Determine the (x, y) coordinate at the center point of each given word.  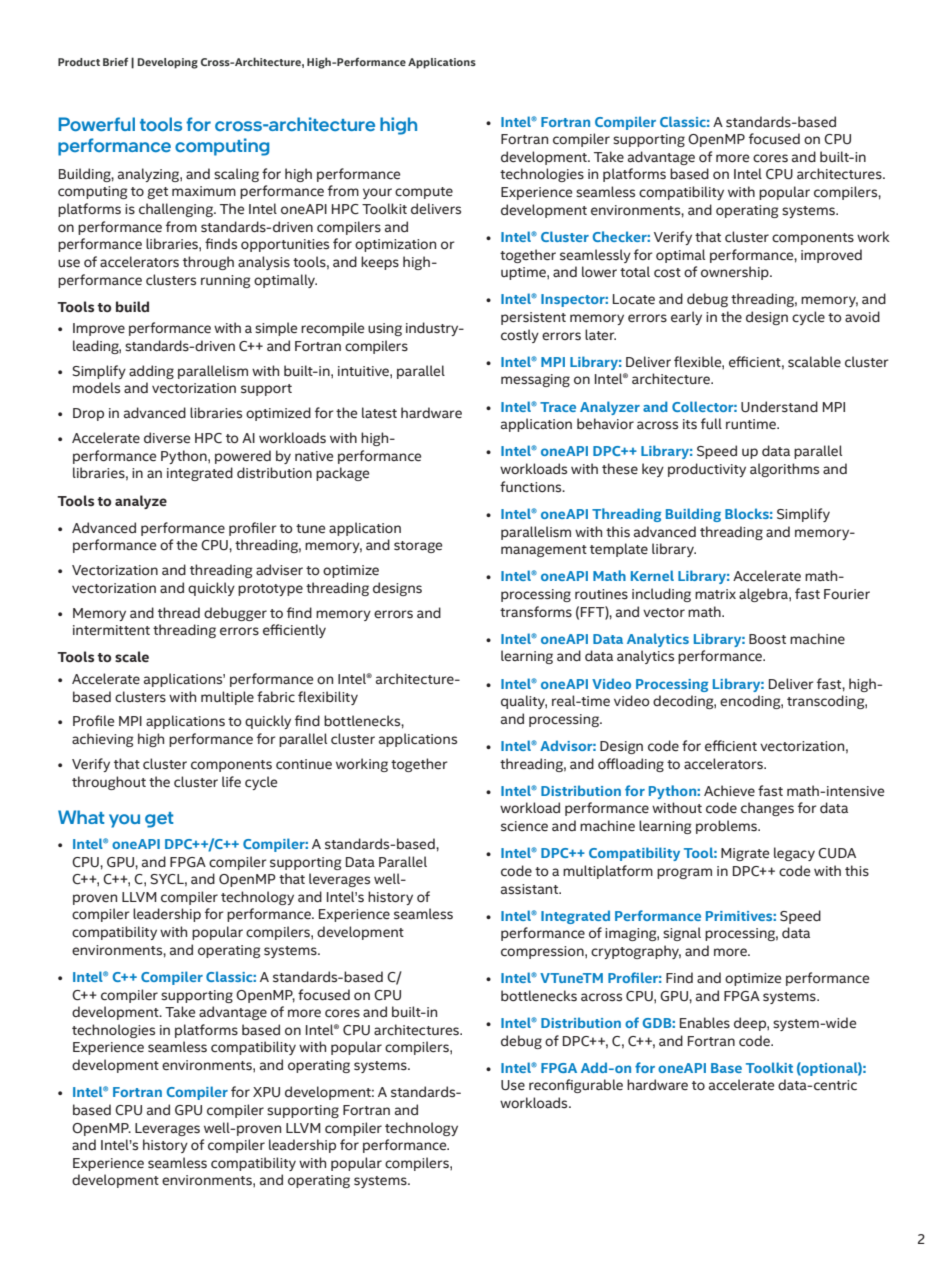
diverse (167, 438)
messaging (535, 380)
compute (424, 193)
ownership (736, 273)
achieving (103, 740)
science (524, 826)
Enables (705, 1023)
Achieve (729, 791)
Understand (779, 407)
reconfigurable (576, 1086)
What (81, 817)
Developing (168, 63)
